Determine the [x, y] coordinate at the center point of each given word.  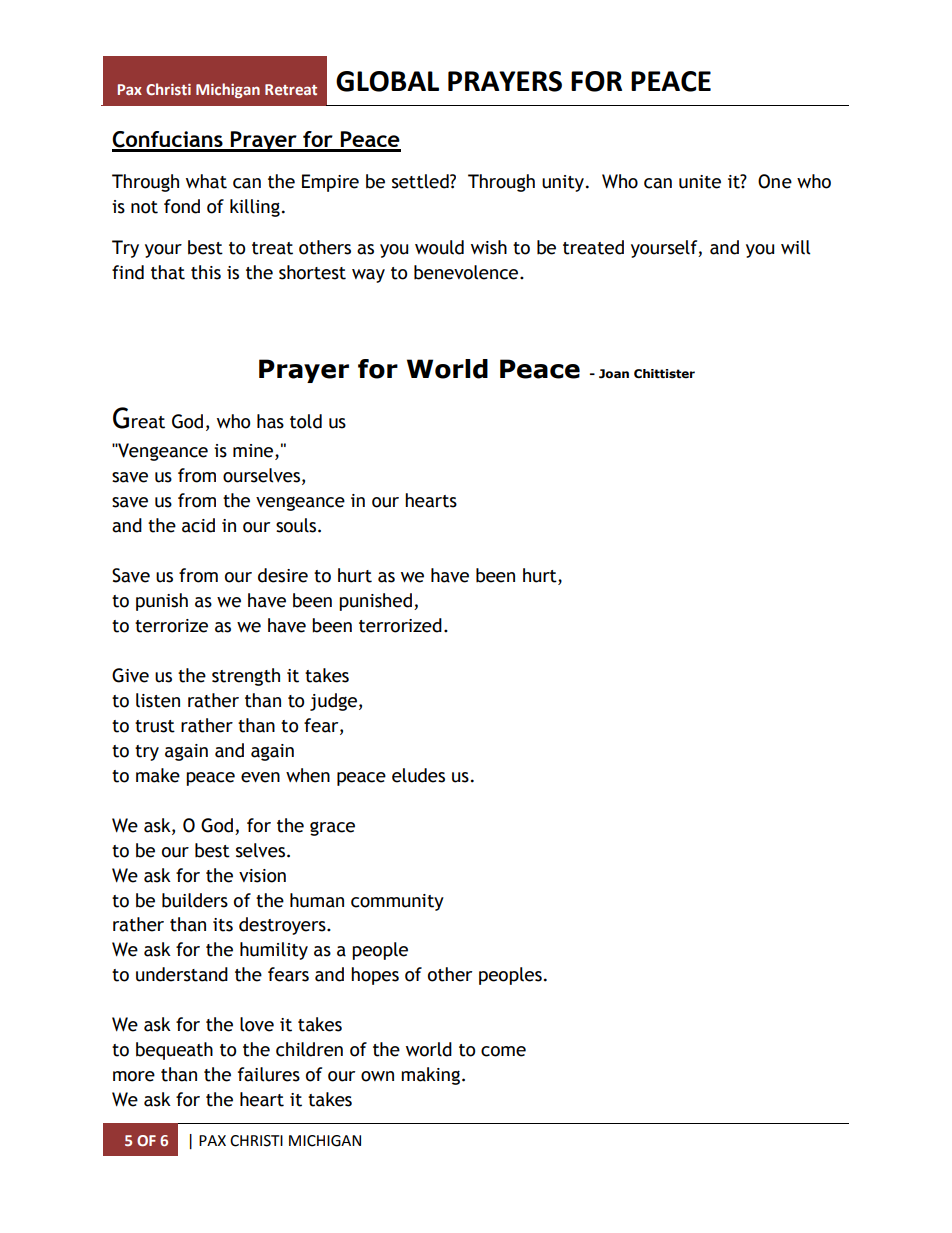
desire [283, 575]
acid [198, 525]
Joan [614, 374]
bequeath [174, 1051]
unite [700, 182]
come [503, 1051]
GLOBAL [387, 81]
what [206, 181]
